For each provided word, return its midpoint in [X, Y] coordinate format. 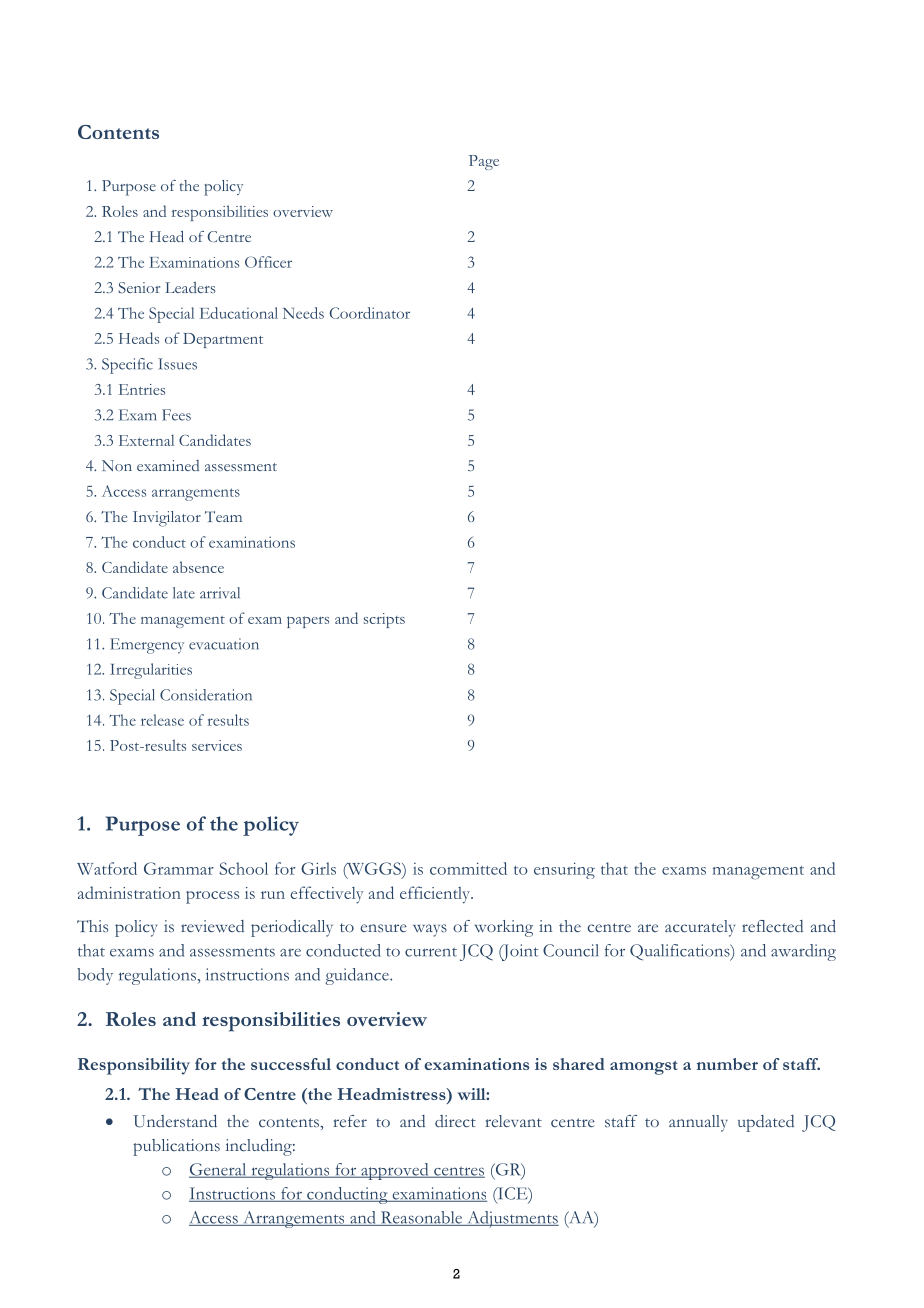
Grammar [179, 868]
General [219, 1170]
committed [468, 868]
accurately [700, 928]
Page [484, 162]
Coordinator [370, 313]
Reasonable [422, 1218]
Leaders [190, 287]
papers [308, 622]
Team [223, 516]
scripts [384, 620]
